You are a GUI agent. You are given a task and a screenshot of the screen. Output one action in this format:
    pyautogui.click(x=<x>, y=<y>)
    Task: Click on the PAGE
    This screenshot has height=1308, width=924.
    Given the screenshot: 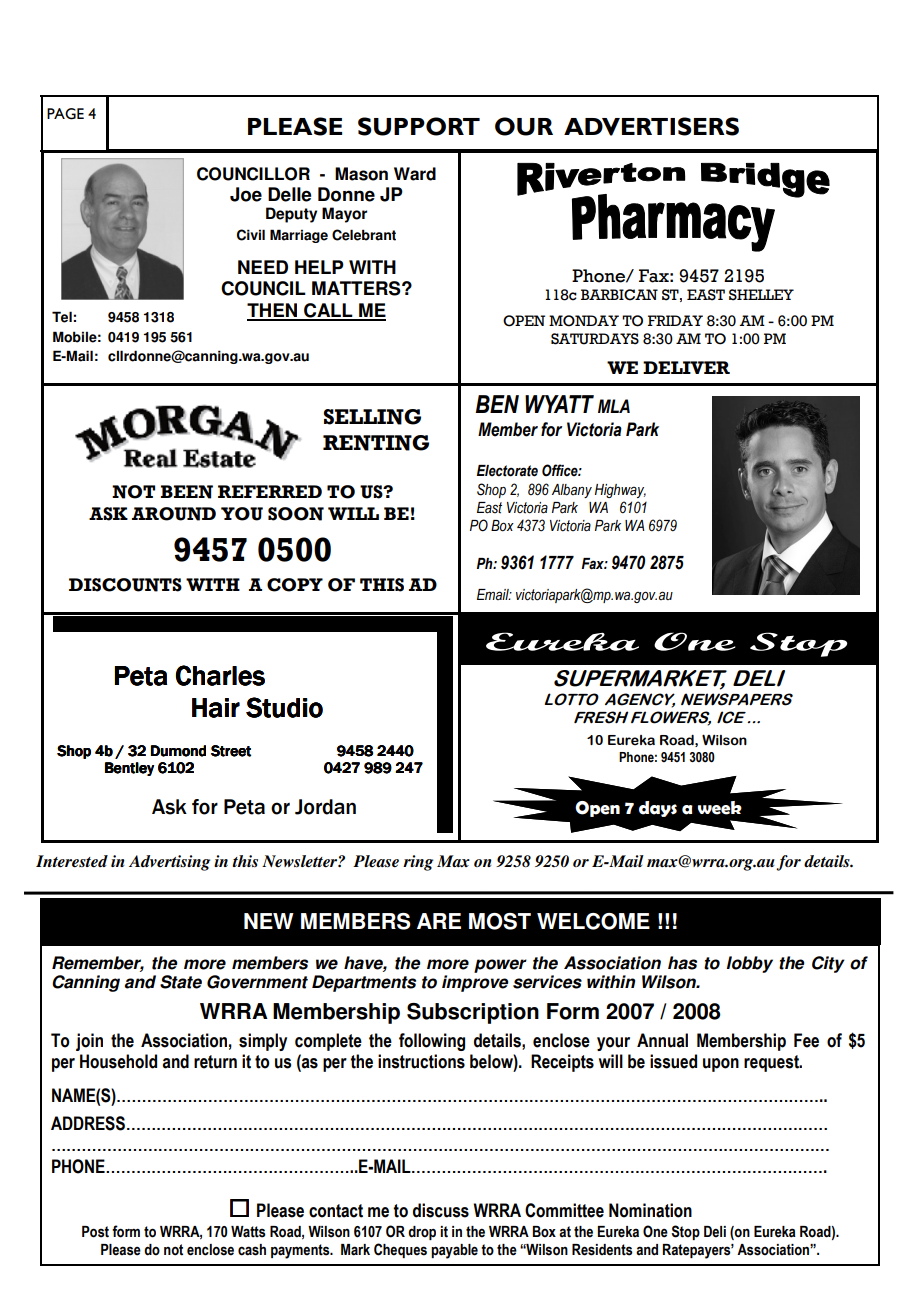 What is the action you would take?
    pyautogui.click(x=65, y=114)
